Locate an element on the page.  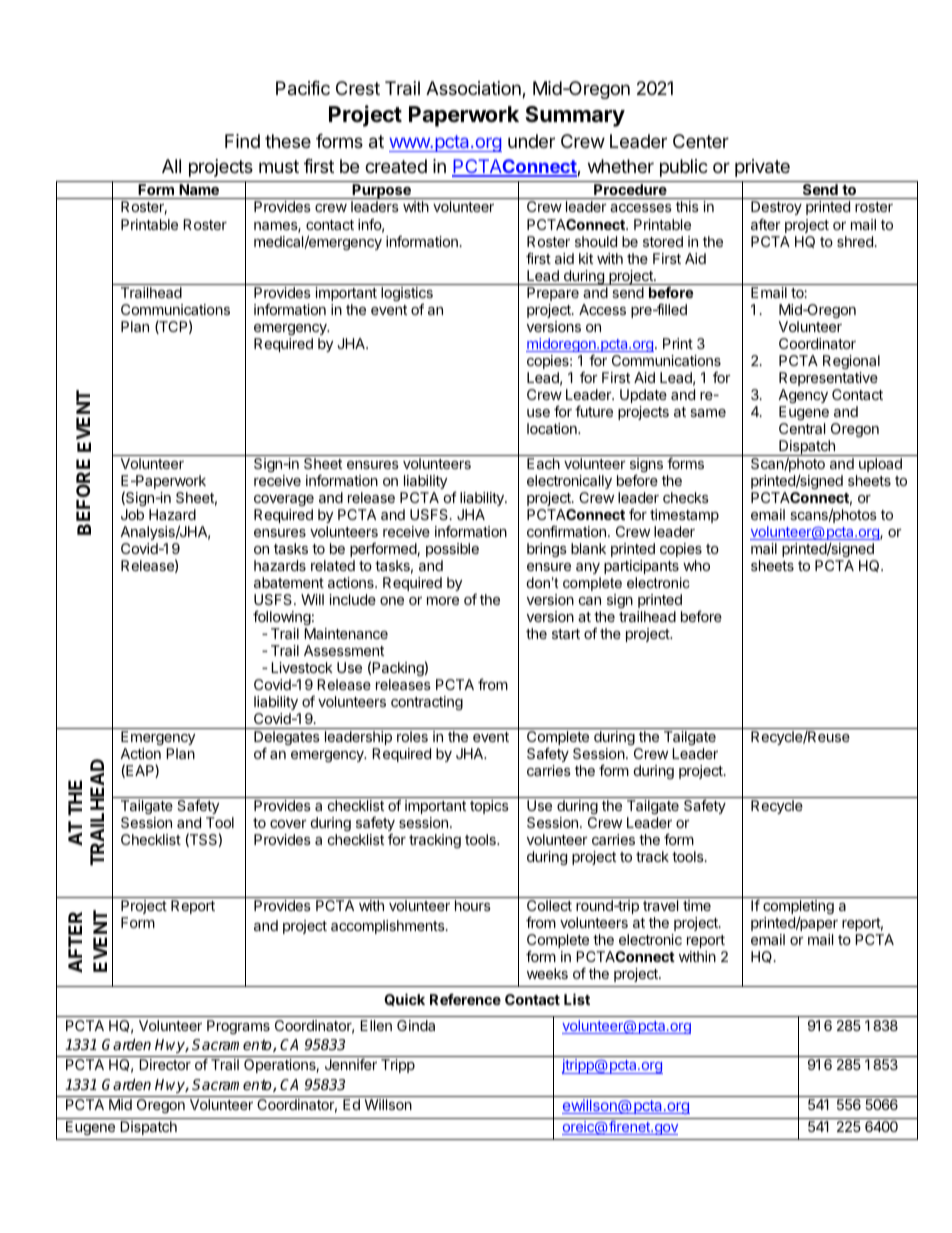
Programs is located at coordinates (238, 1027).
